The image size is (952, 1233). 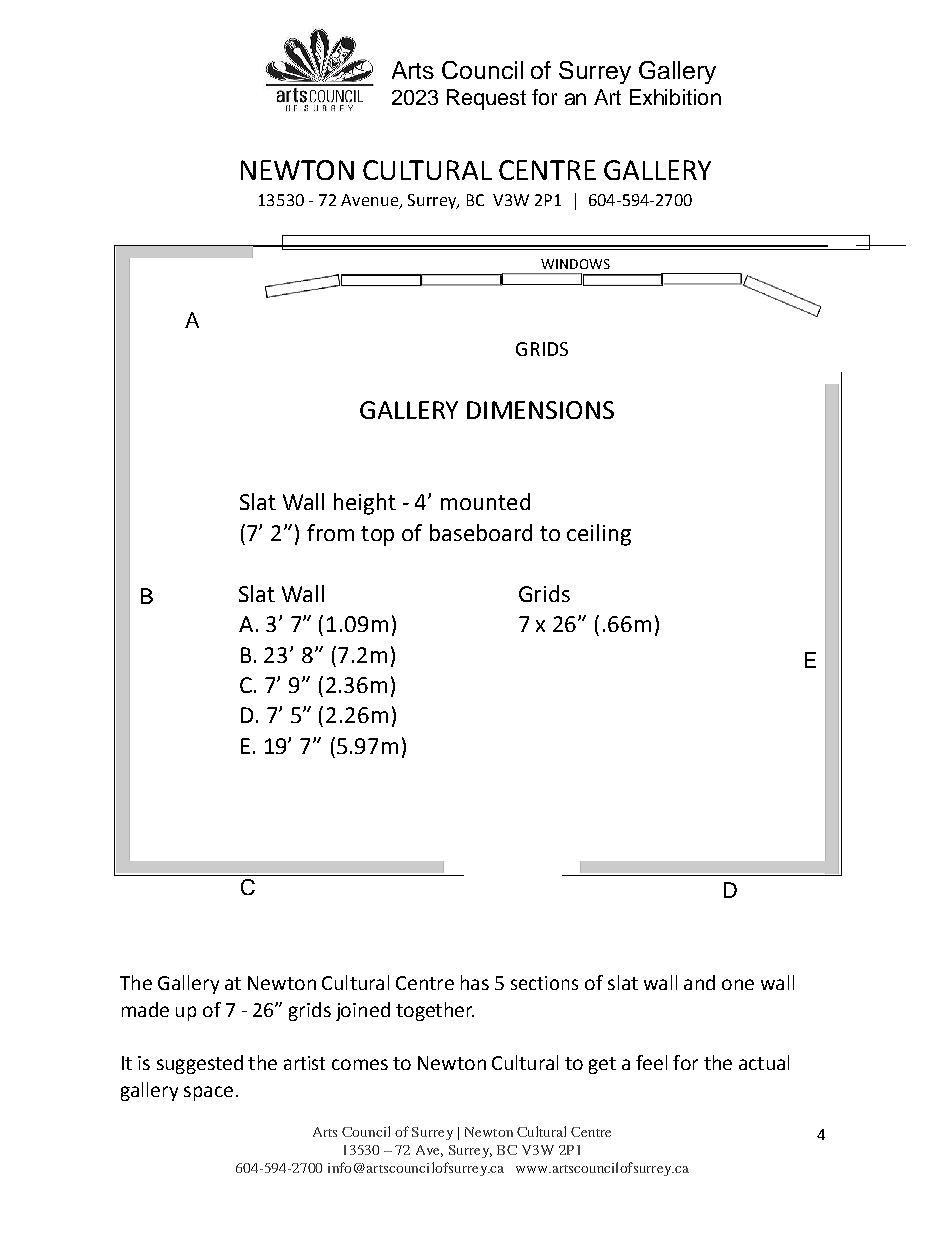 What do you see at coordinates (599, 535) in the image?
I see `ceiling` at bounding box center [599, 535].
